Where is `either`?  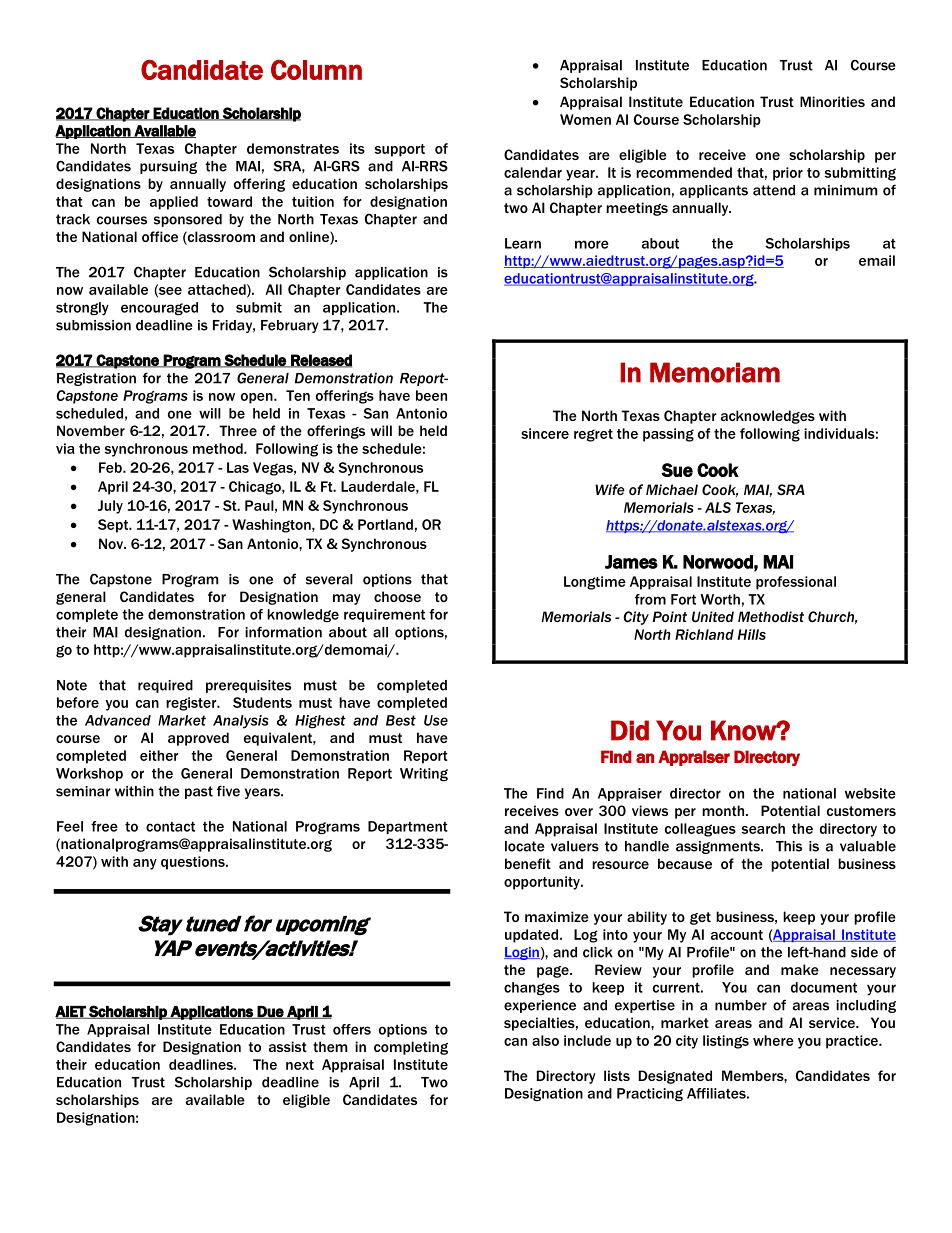 either is located at coordinates (159, 755).
